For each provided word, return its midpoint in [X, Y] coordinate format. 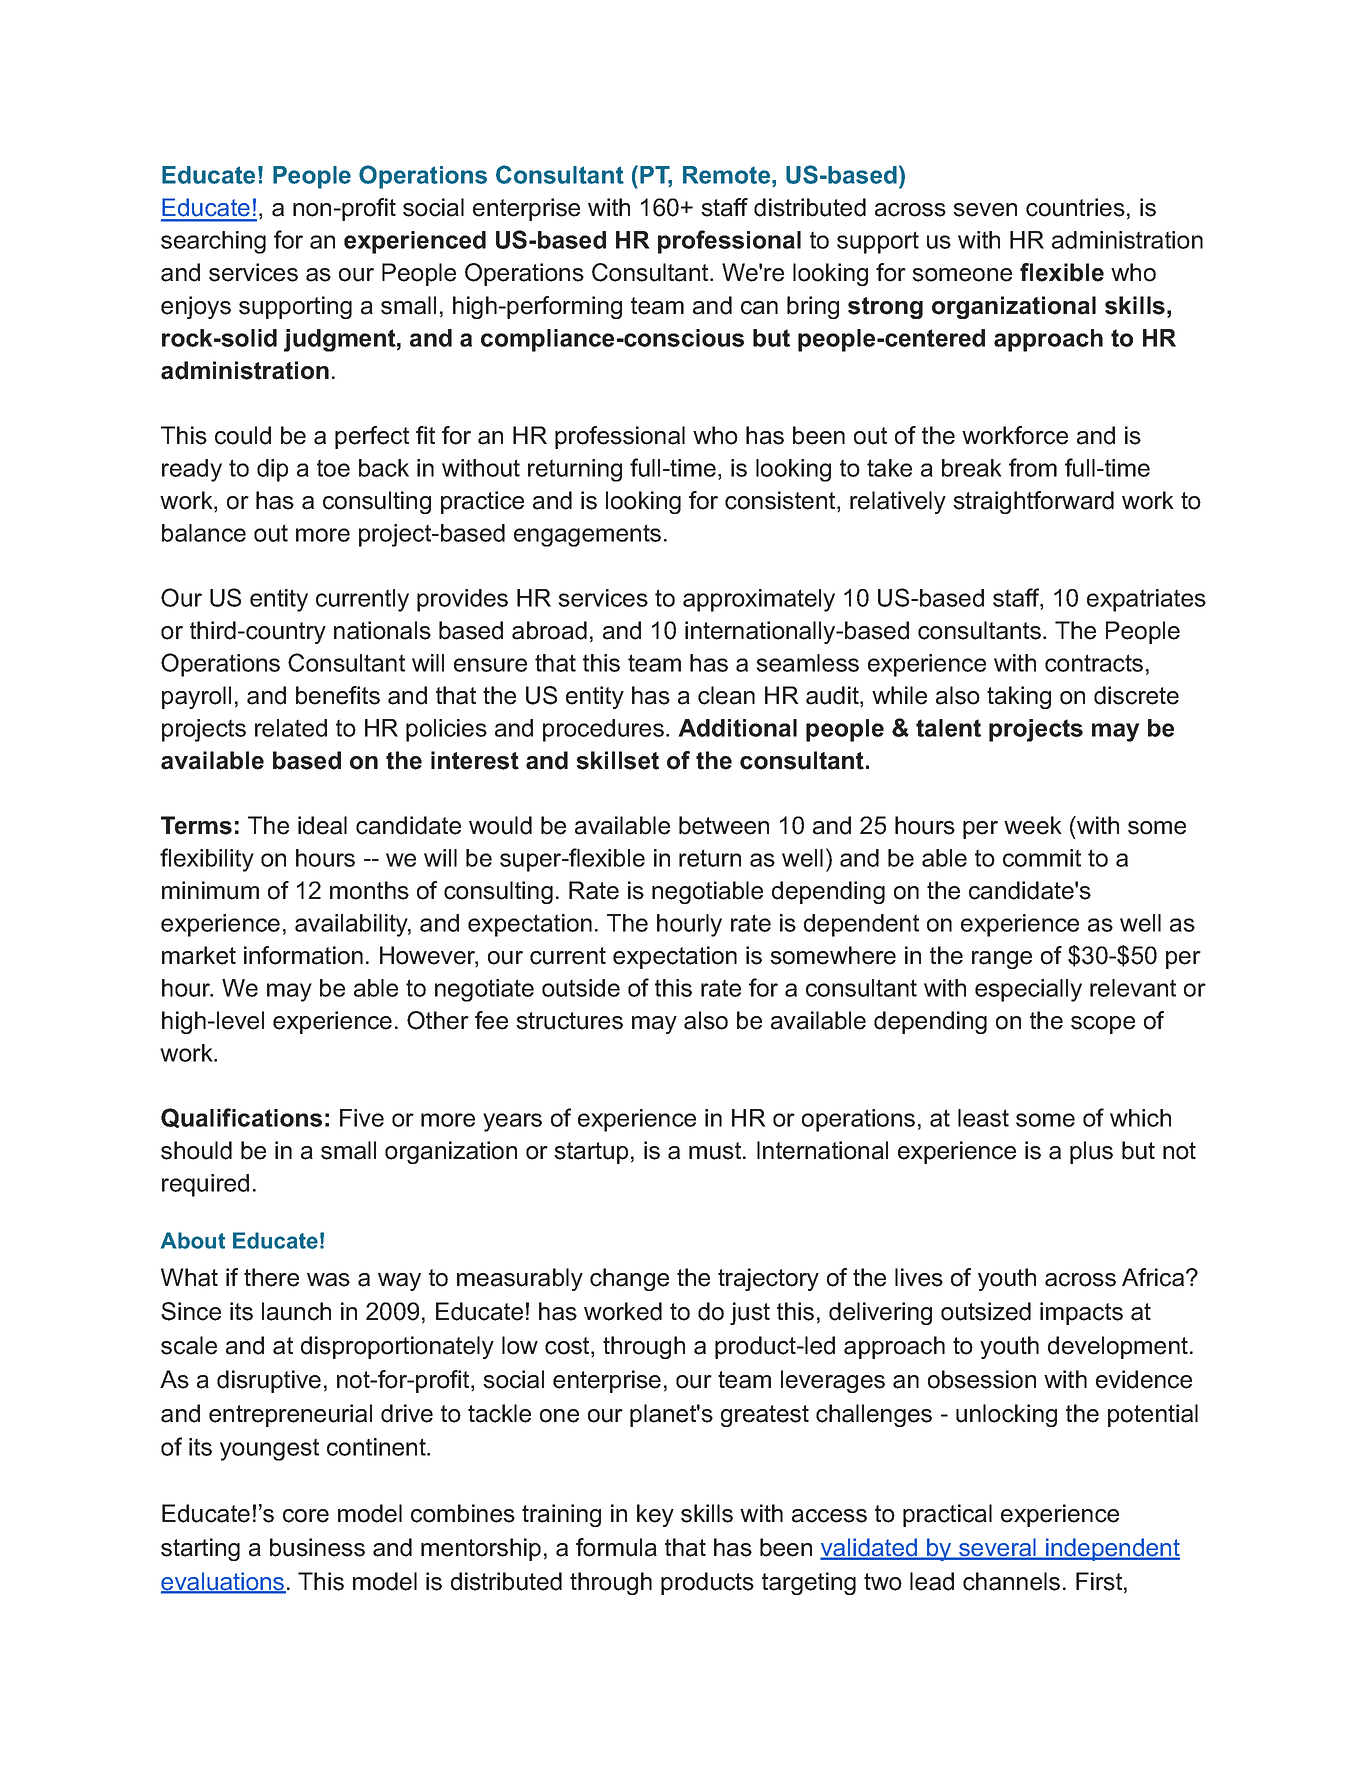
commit [1042, 858]
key [655, 1515]
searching [213, 242]
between [724, 825]
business [317, 1547]
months [369, 890]
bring [813, 307]
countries [1075, 207]
